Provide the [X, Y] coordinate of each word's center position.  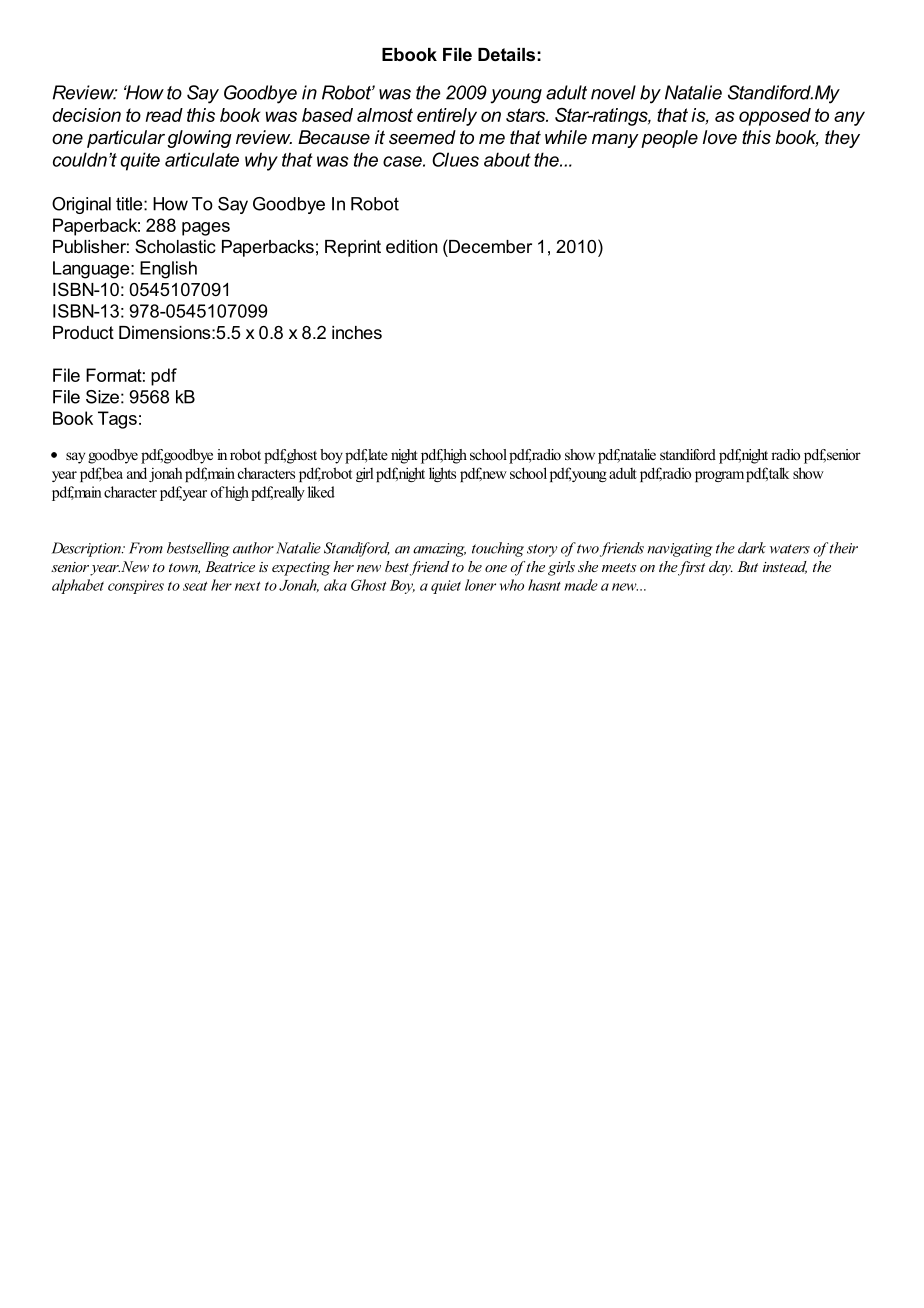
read [164, 115]
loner [480, 585]
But [748, 566]
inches [357, 332]
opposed [775, 117]
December [489, 246]
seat [195, 586]
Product [83, 332]
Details [506, 54]
